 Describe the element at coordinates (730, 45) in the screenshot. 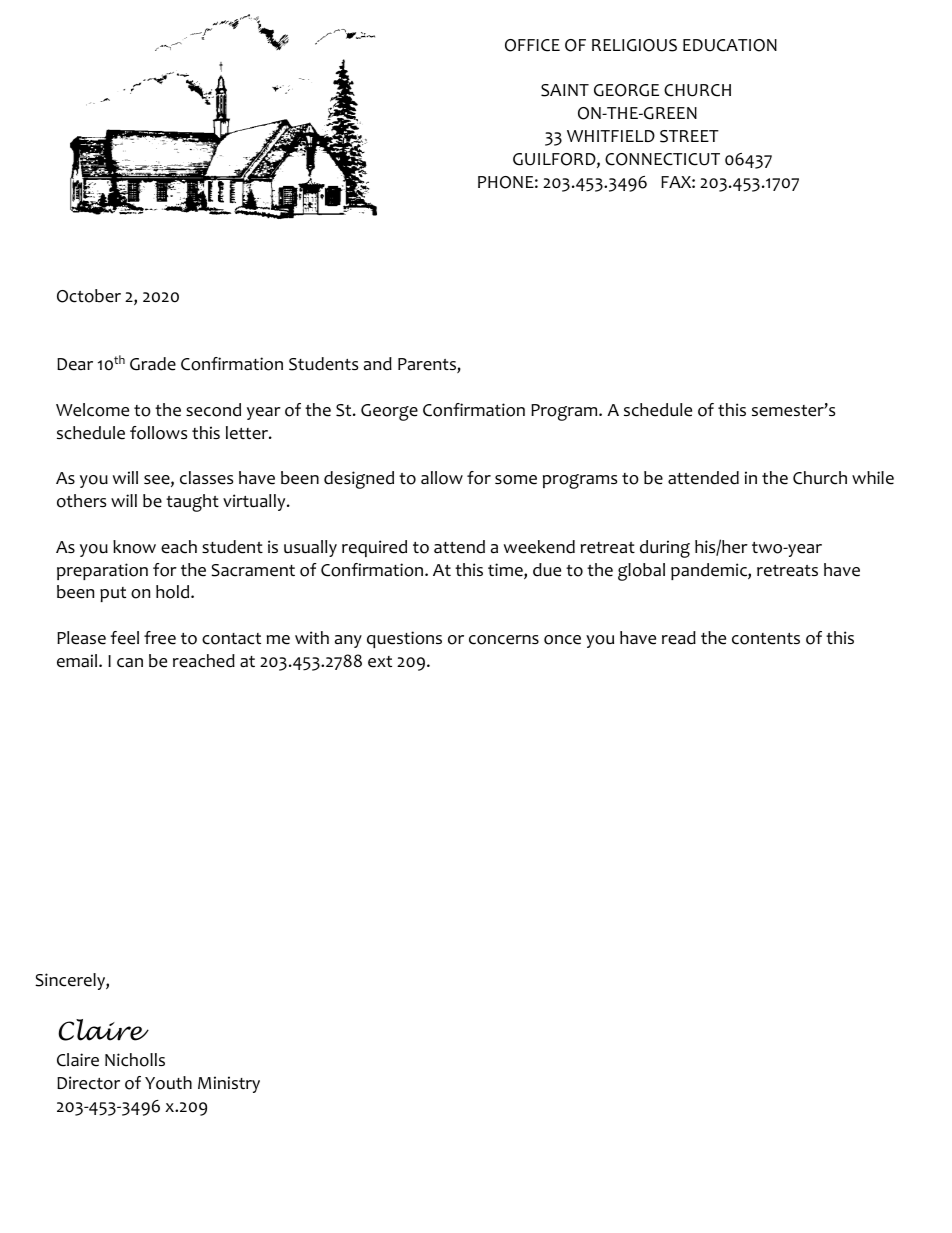

I see `EDUCATION` at that location.
